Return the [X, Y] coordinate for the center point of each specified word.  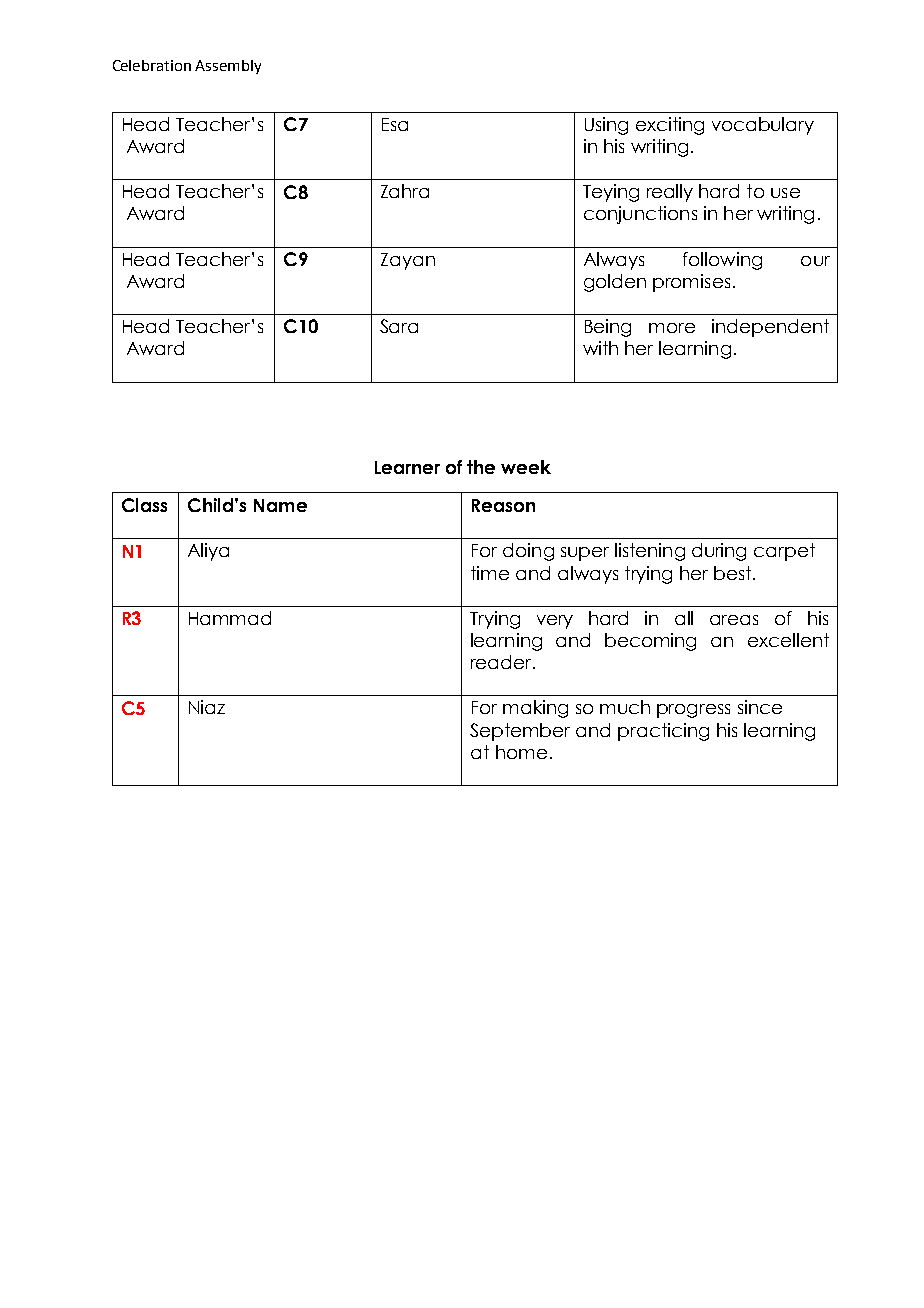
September [520, 732]
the [481, 467]
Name [280, 505]
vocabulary [763, 126]
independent [770, 328]
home [521, 752]
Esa [395, 124]
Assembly [228, 67]
